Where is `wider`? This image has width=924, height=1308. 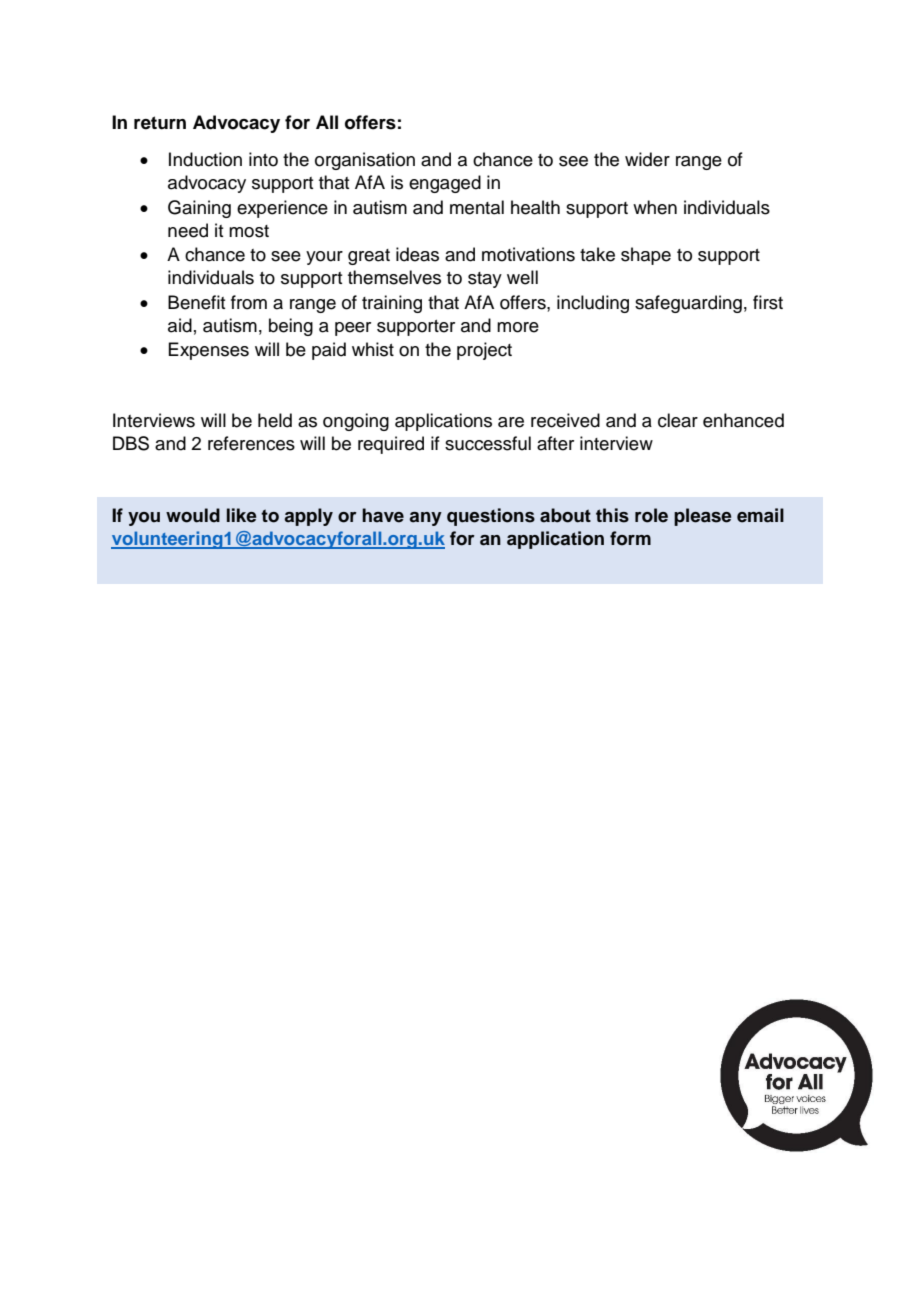 wider is located at coordinates (647, 159).
